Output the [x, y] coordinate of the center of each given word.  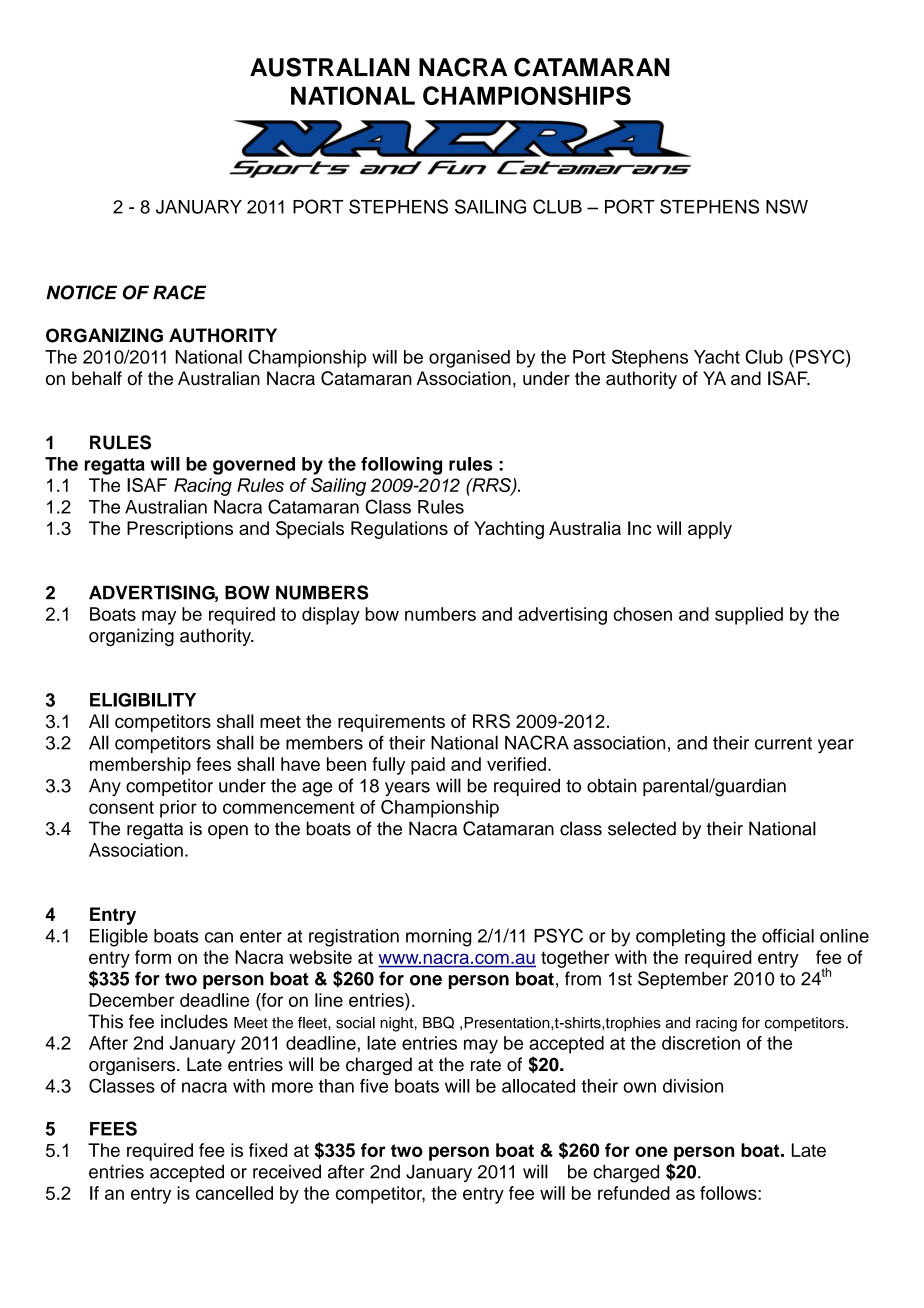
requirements [391, 723]
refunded [634, 1193]
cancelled [234, 1193]
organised [469, 359]
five [374, 1086]
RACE [180, 292]
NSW [787, 206]
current [783, 743]
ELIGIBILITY [143, 700]
